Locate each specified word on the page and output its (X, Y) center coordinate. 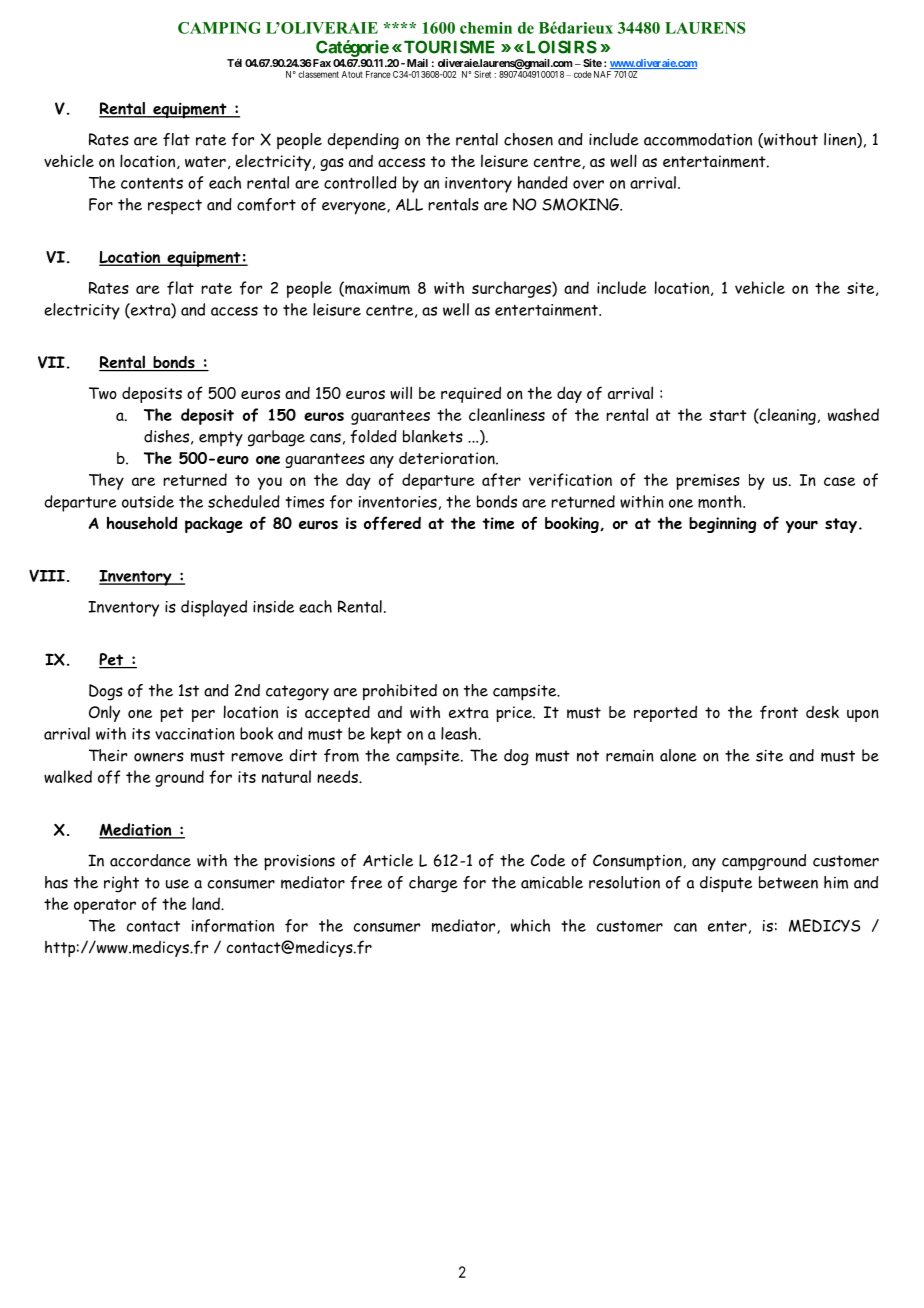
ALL (409, 204)
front (779, 712)
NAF (602, 74)
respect (175, 207)
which (530, 925)
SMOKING (581, 204)
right (121, 884)
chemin (486, 28)
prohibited (400, 692)
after (501, 480)
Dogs (106, 692)
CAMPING (219, 28)
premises (708, 482)
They (106, 481)
